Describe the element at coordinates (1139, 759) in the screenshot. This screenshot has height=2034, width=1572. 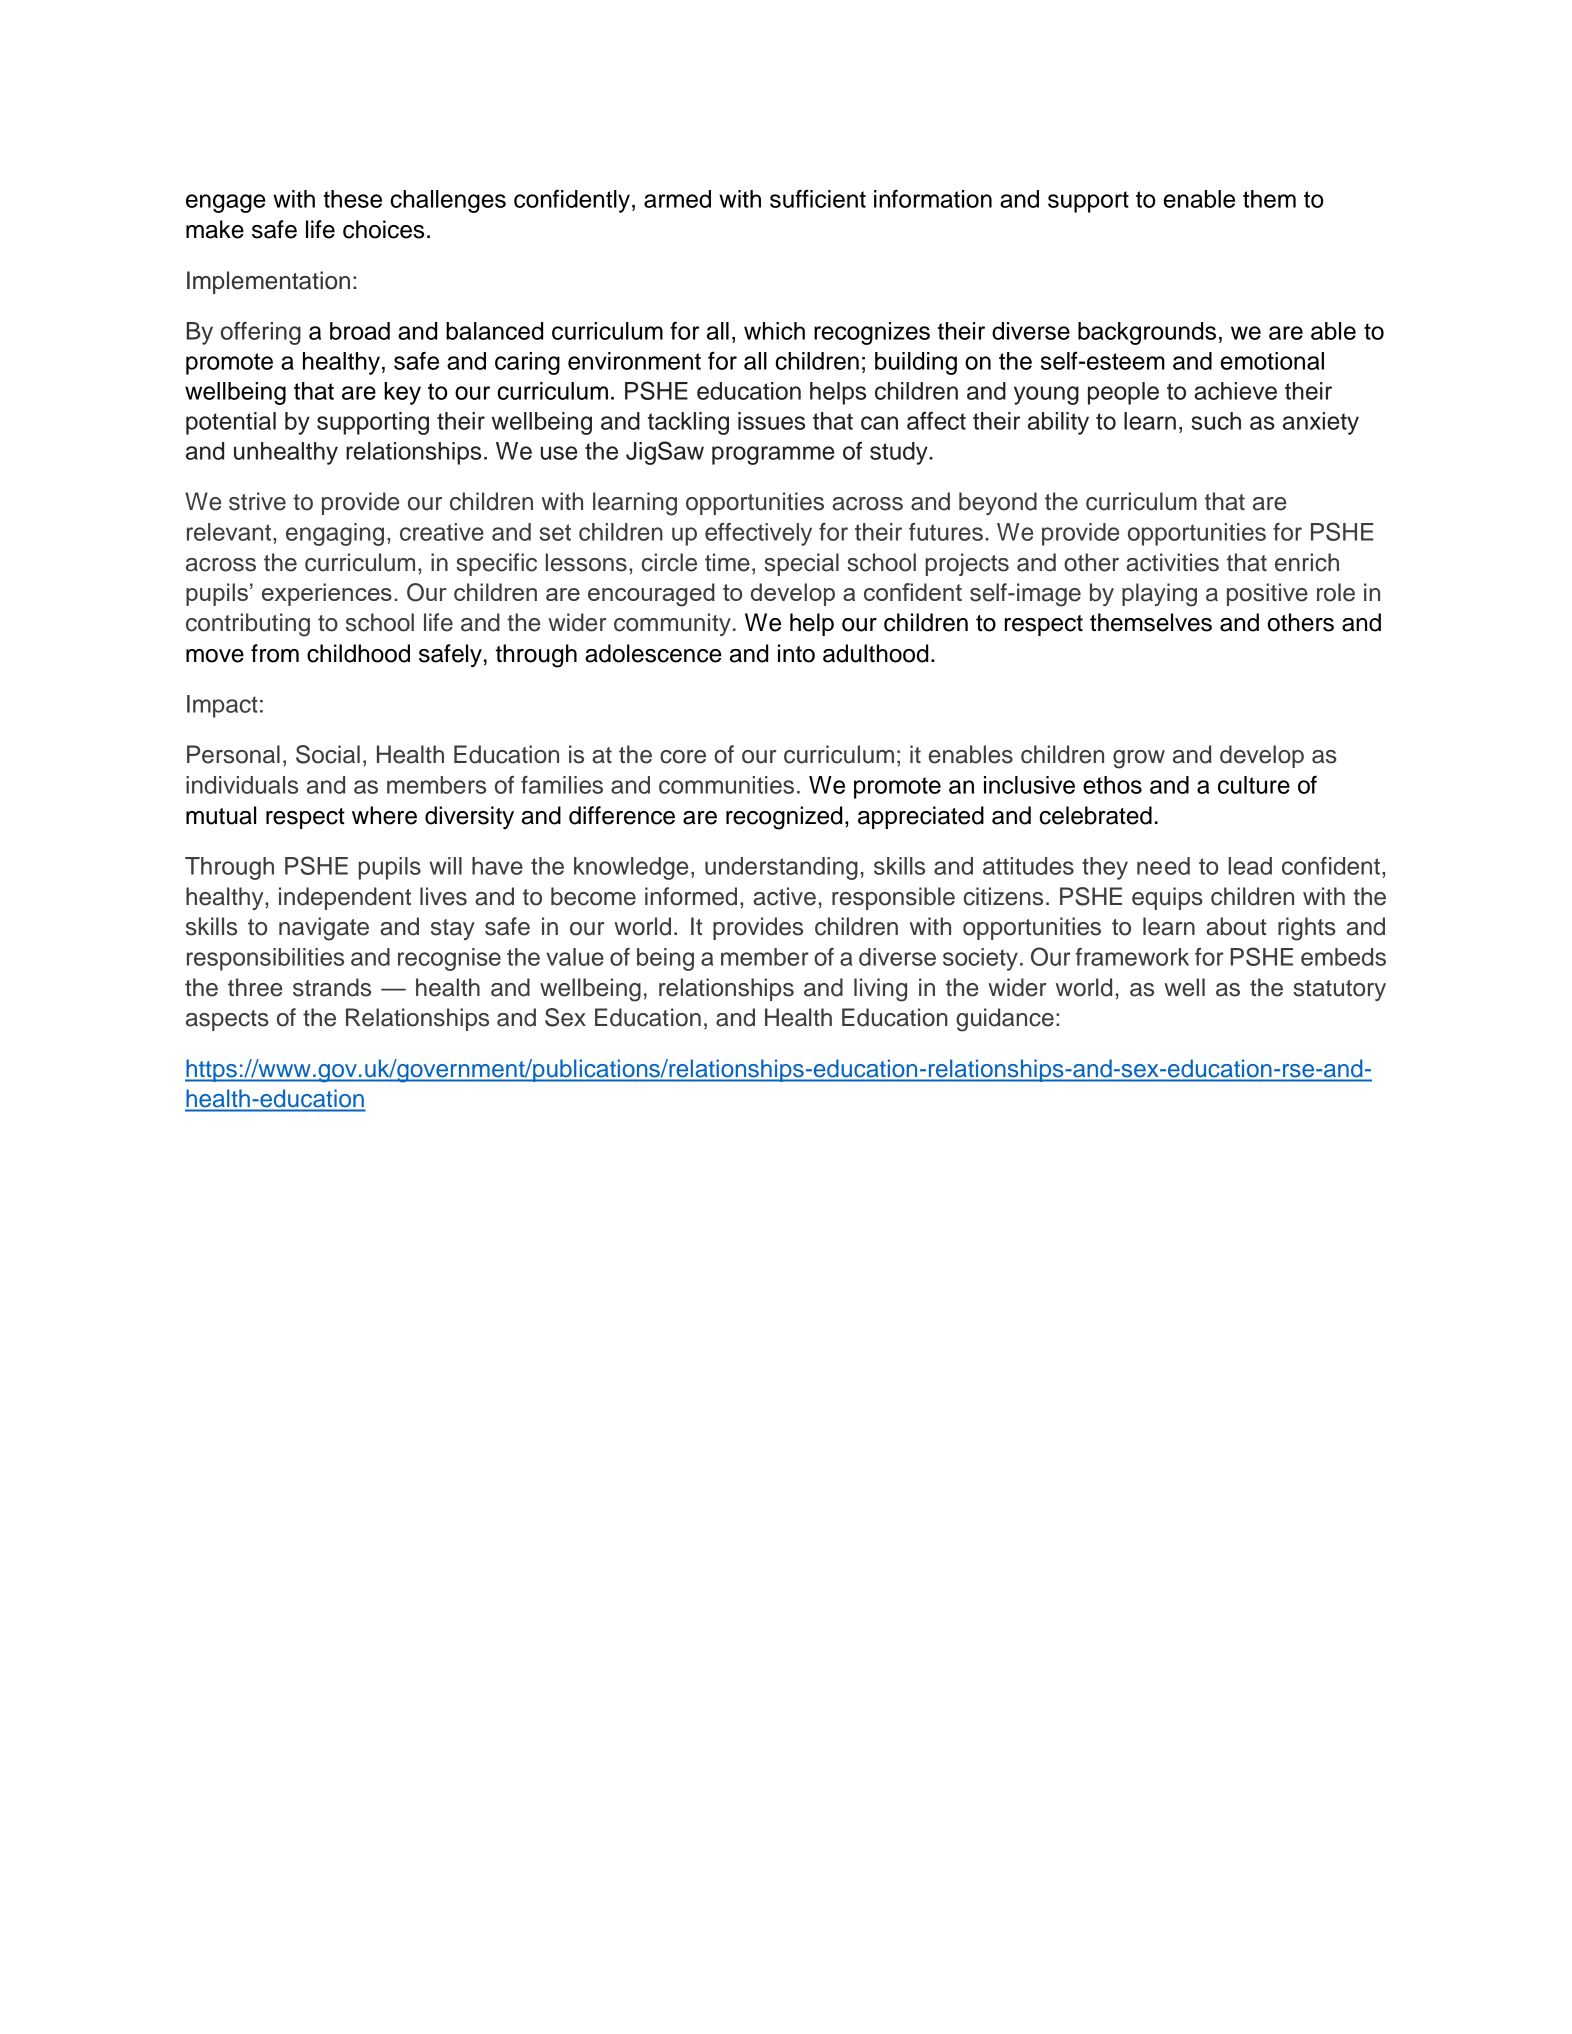
I see `grow` at that location.
